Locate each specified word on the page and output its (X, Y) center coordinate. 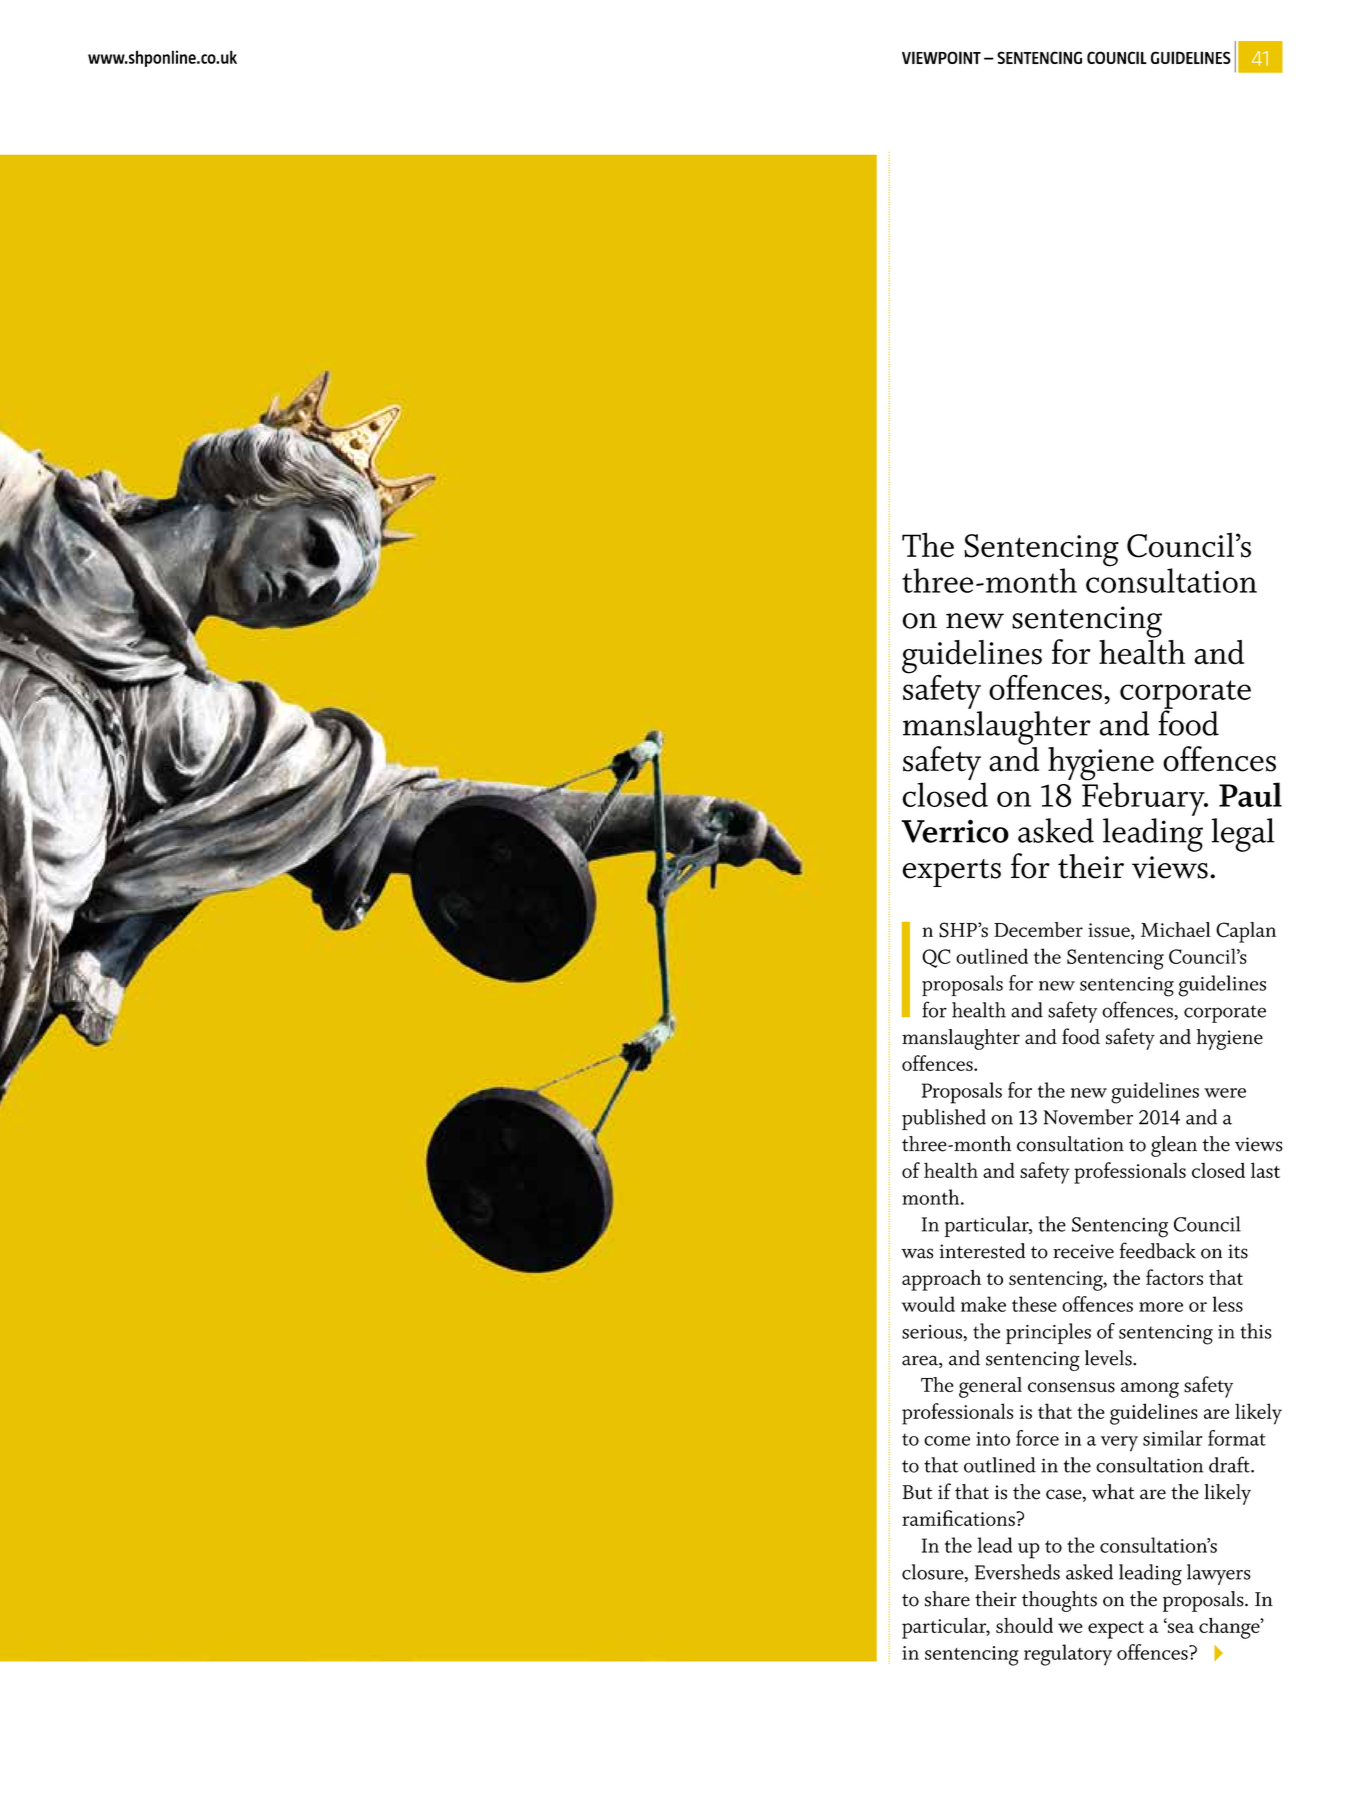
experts (951, 873)
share (947, 1599)
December (1038, 929)
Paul (1250, 794)
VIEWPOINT (941, 57)
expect (1116, 1630)
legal (1243, 835)
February (1144, 798)
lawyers (1219, 1574)
